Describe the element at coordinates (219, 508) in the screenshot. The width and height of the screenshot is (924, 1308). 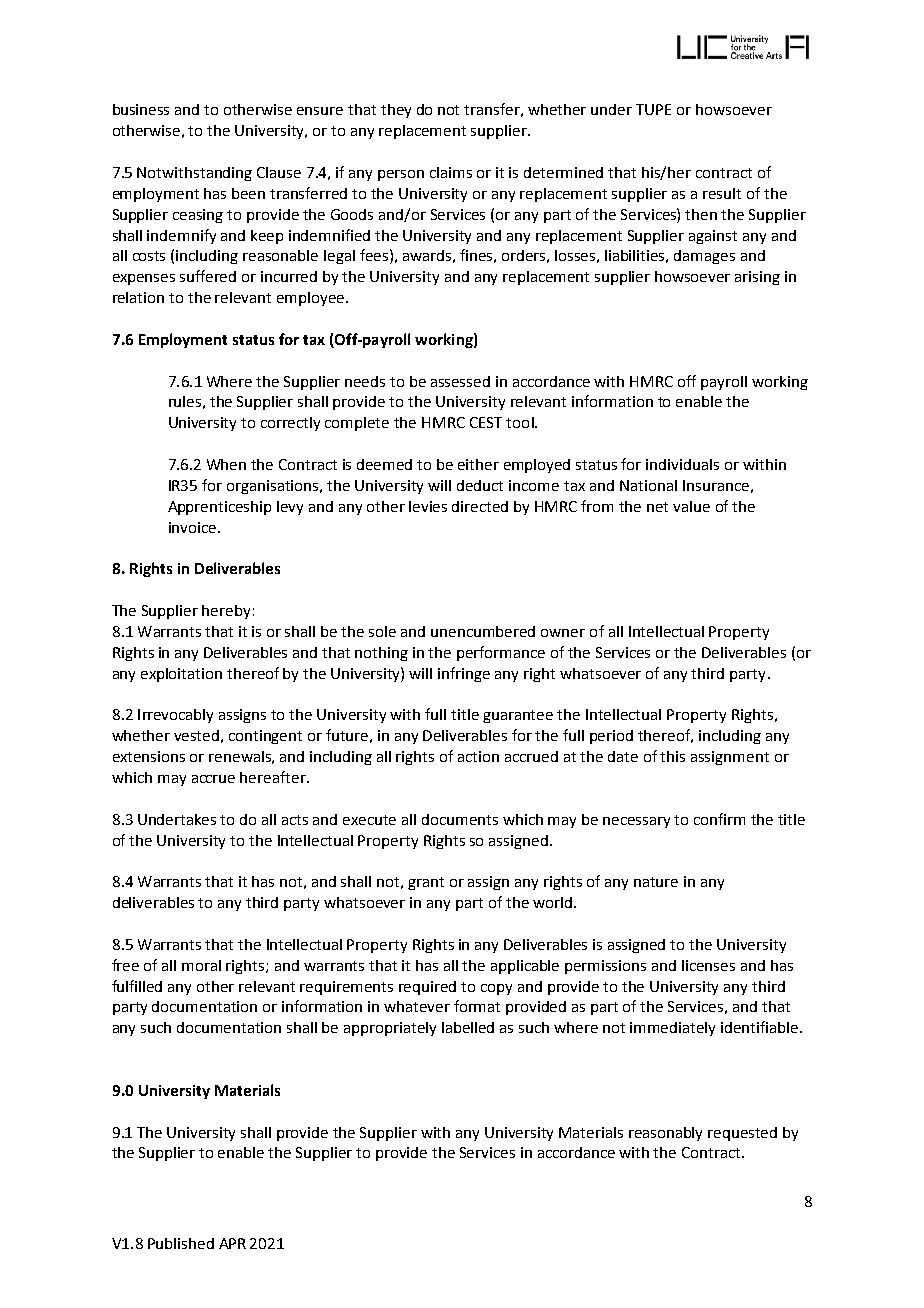
I see `Apprenticeship` at that location.
